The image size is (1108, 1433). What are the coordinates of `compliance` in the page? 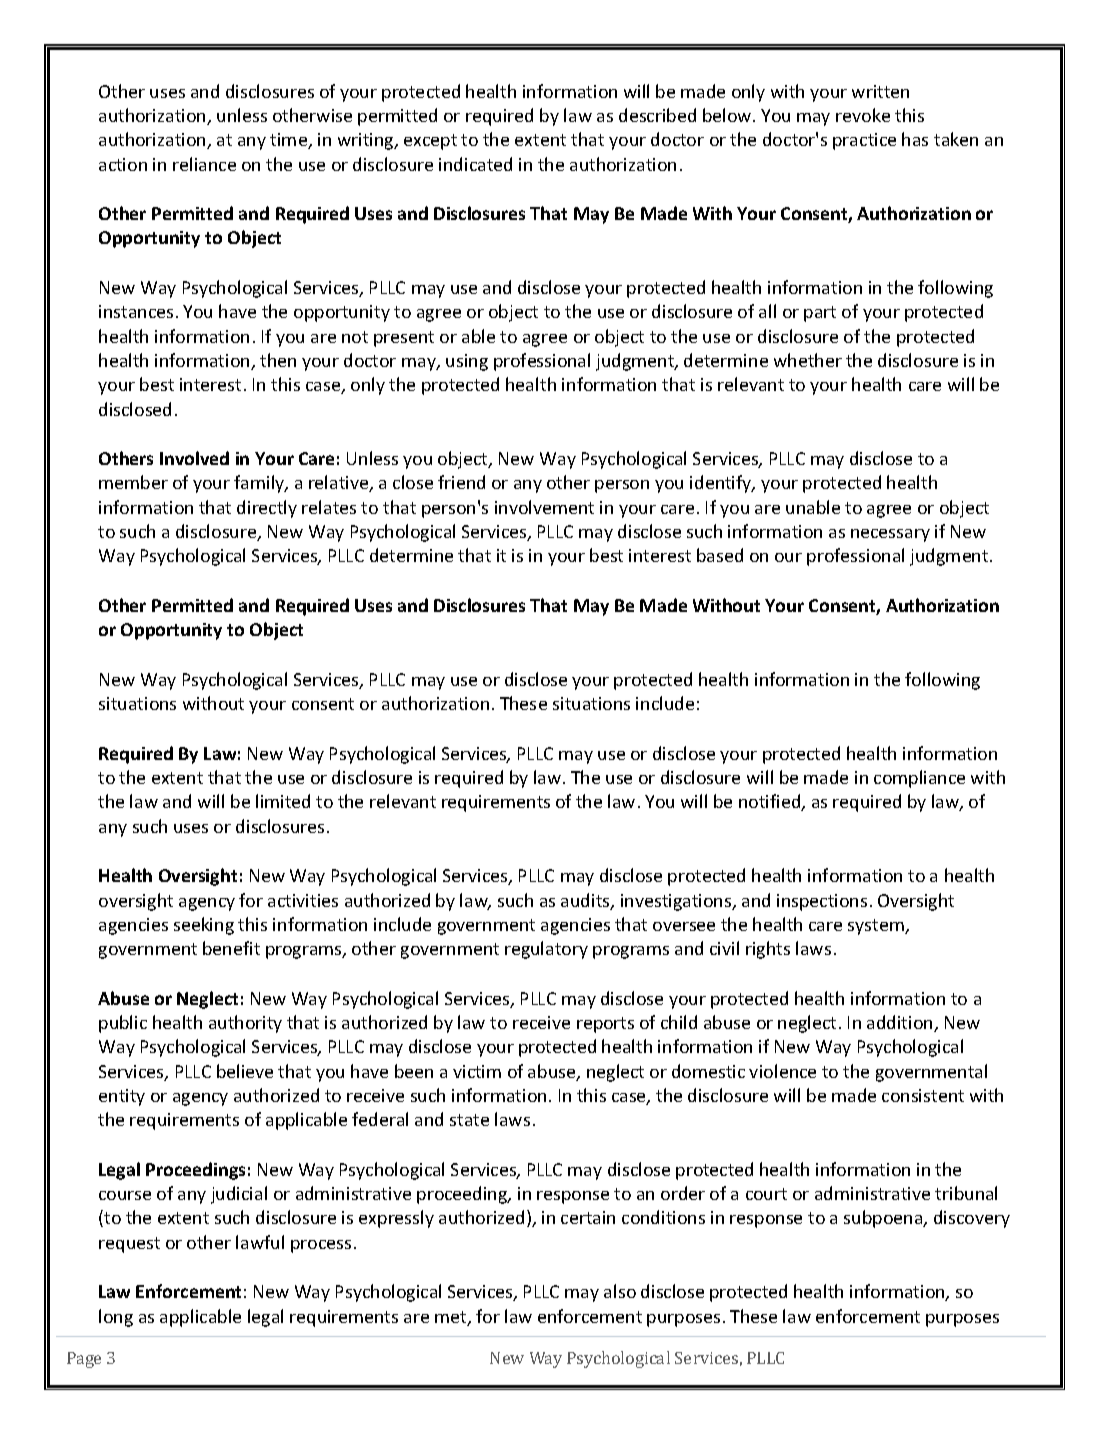 It's located at (919, 779).
